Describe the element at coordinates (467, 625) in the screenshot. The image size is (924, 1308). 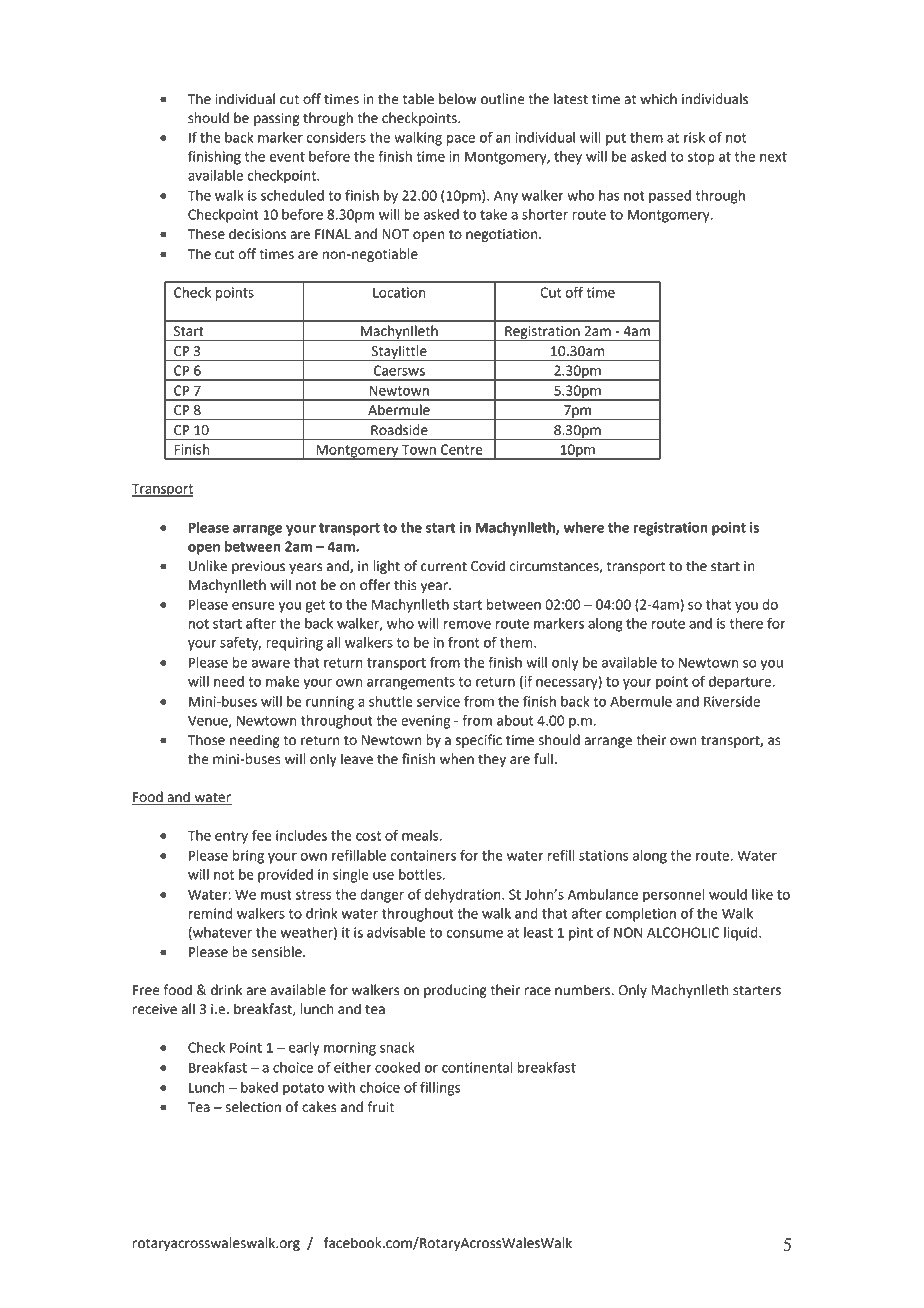
I see `remove` at that location.
